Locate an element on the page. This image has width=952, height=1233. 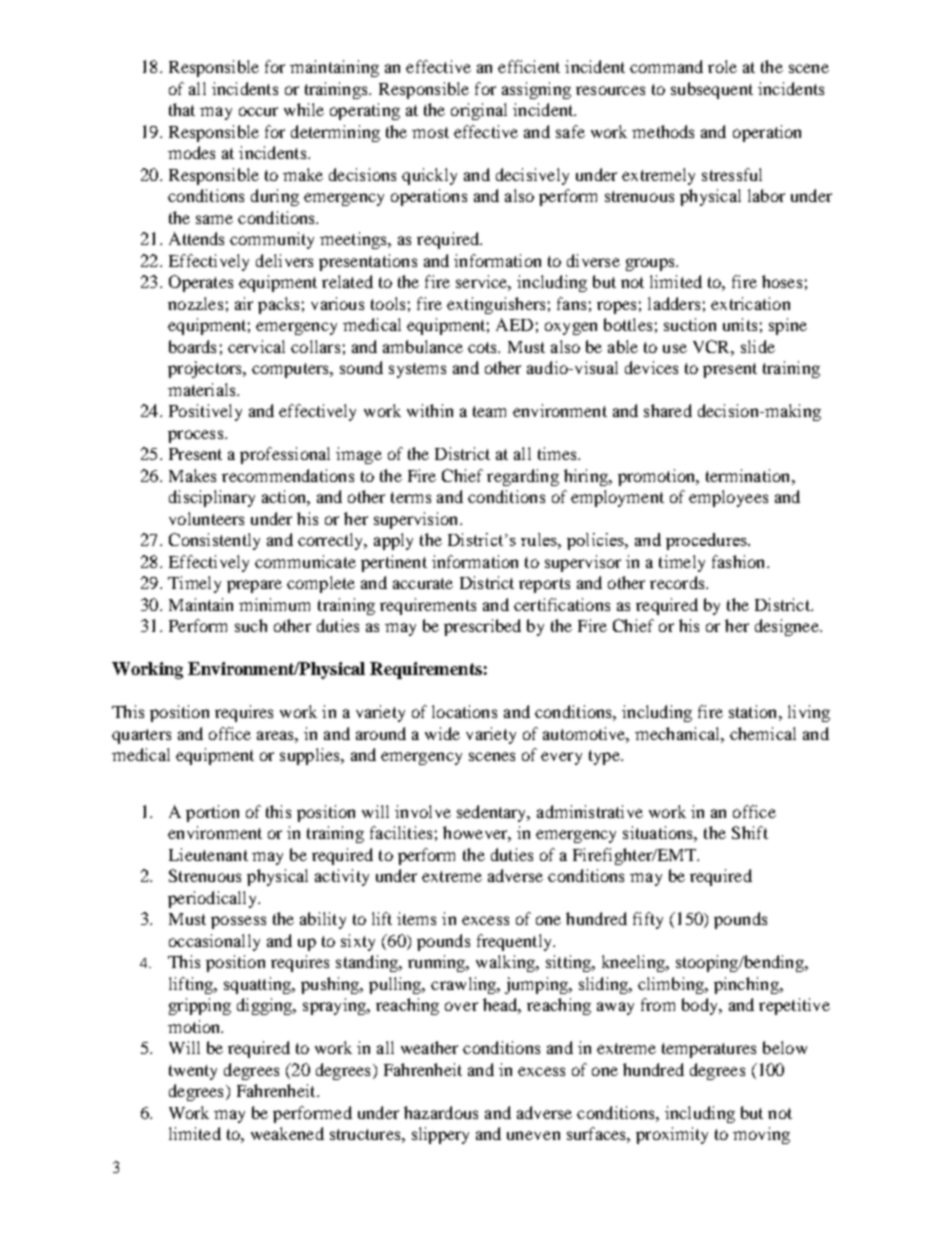
twenty is located at coordinates (193, 1072).
